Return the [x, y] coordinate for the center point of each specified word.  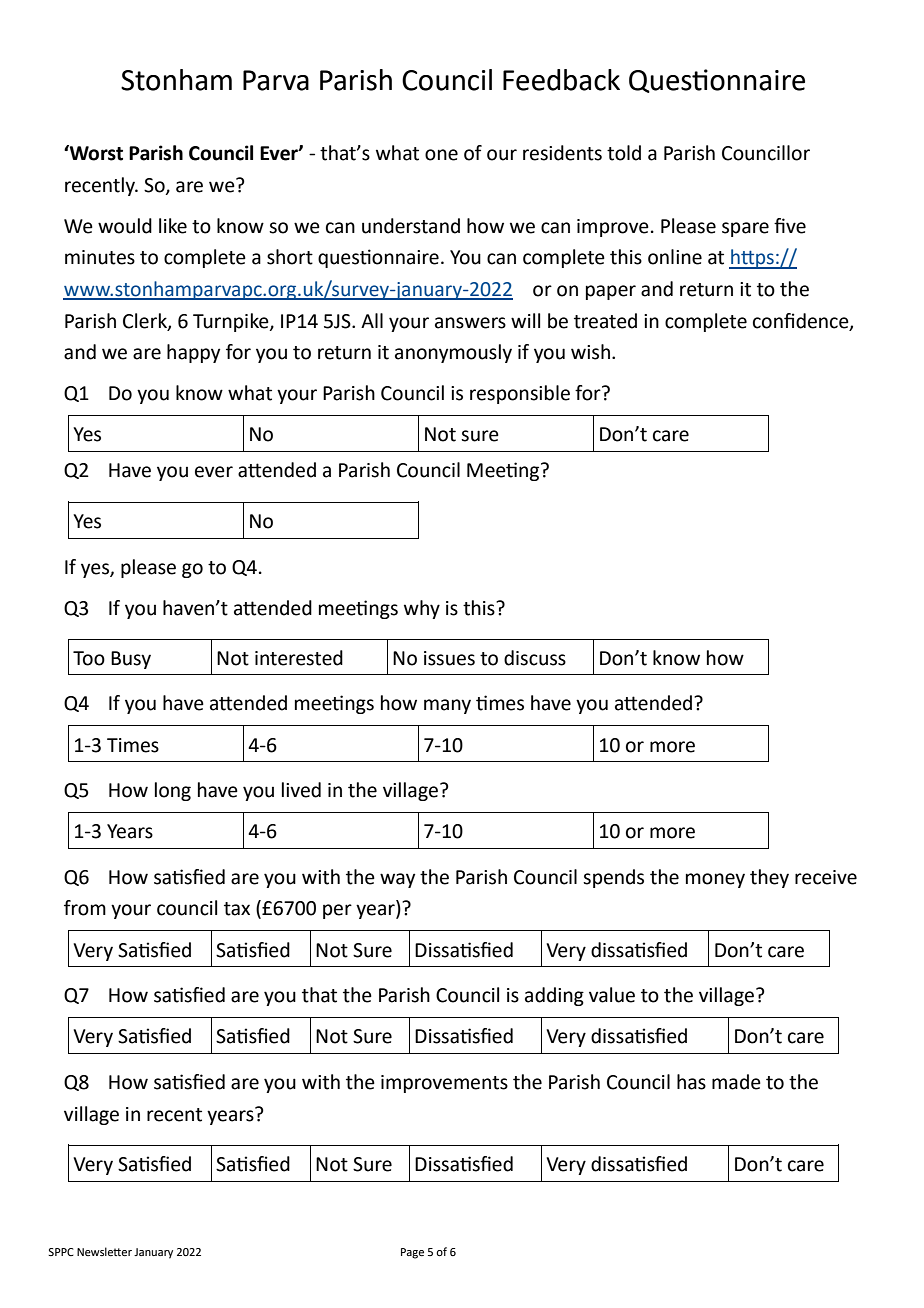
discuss [535, 658]
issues [449, 658]
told [624, 153]
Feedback [561, 80]
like [173, 226]
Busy [131, 660]
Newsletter [104, 1251]
